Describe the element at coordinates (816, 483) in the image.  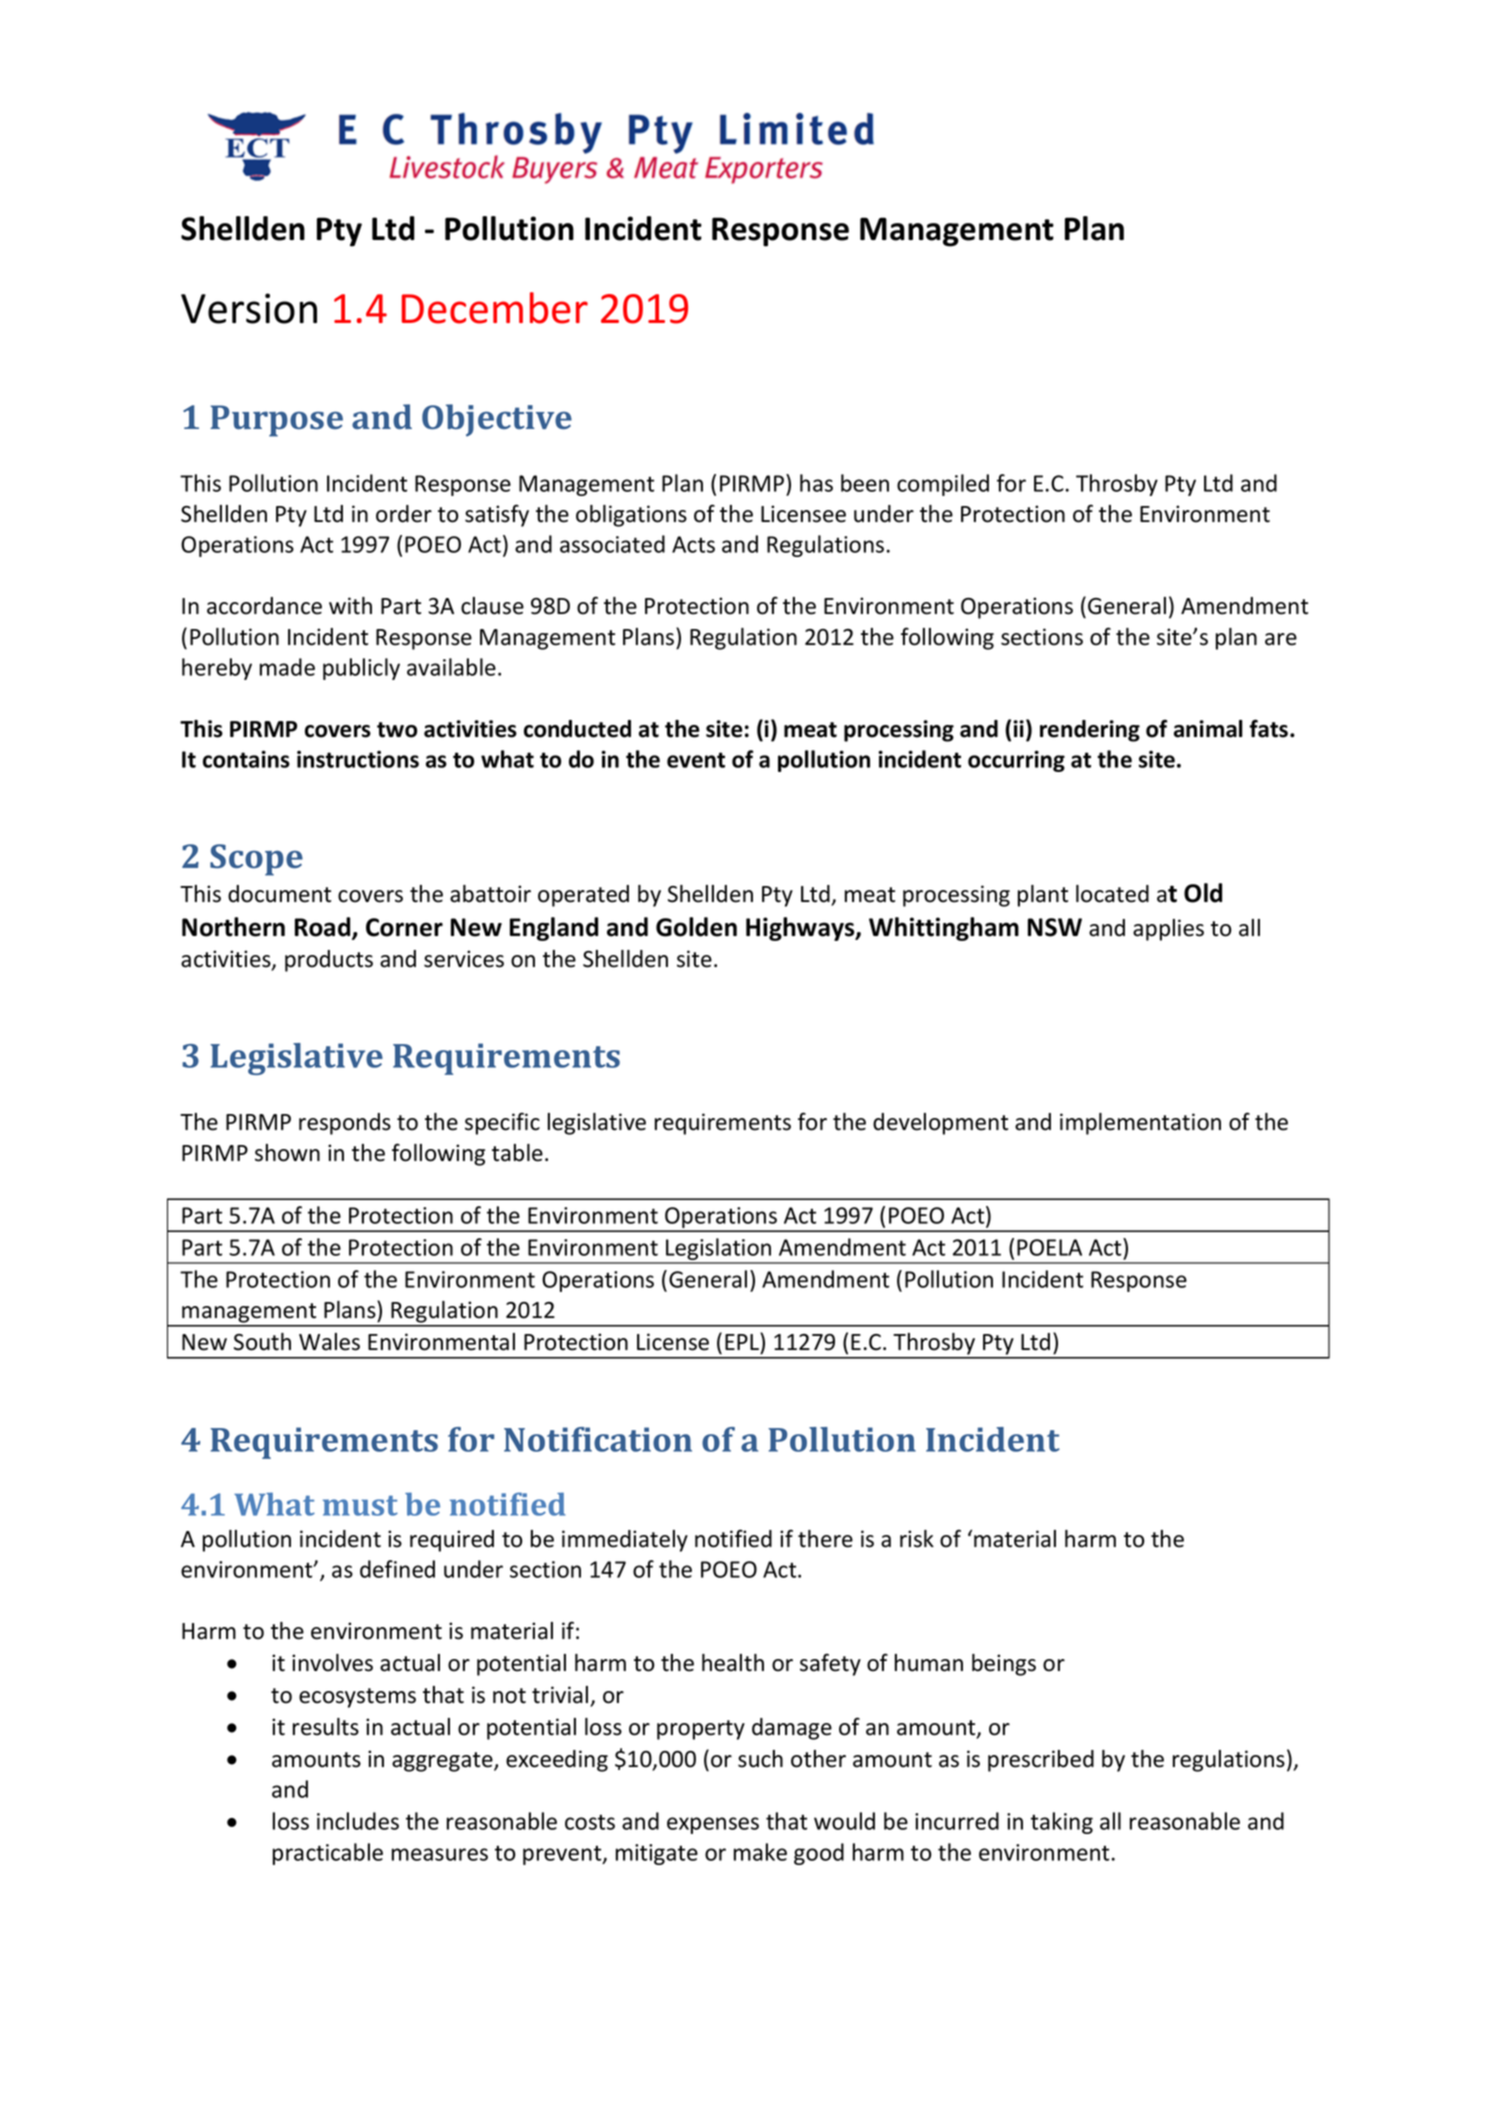
I see `has` at that location.
